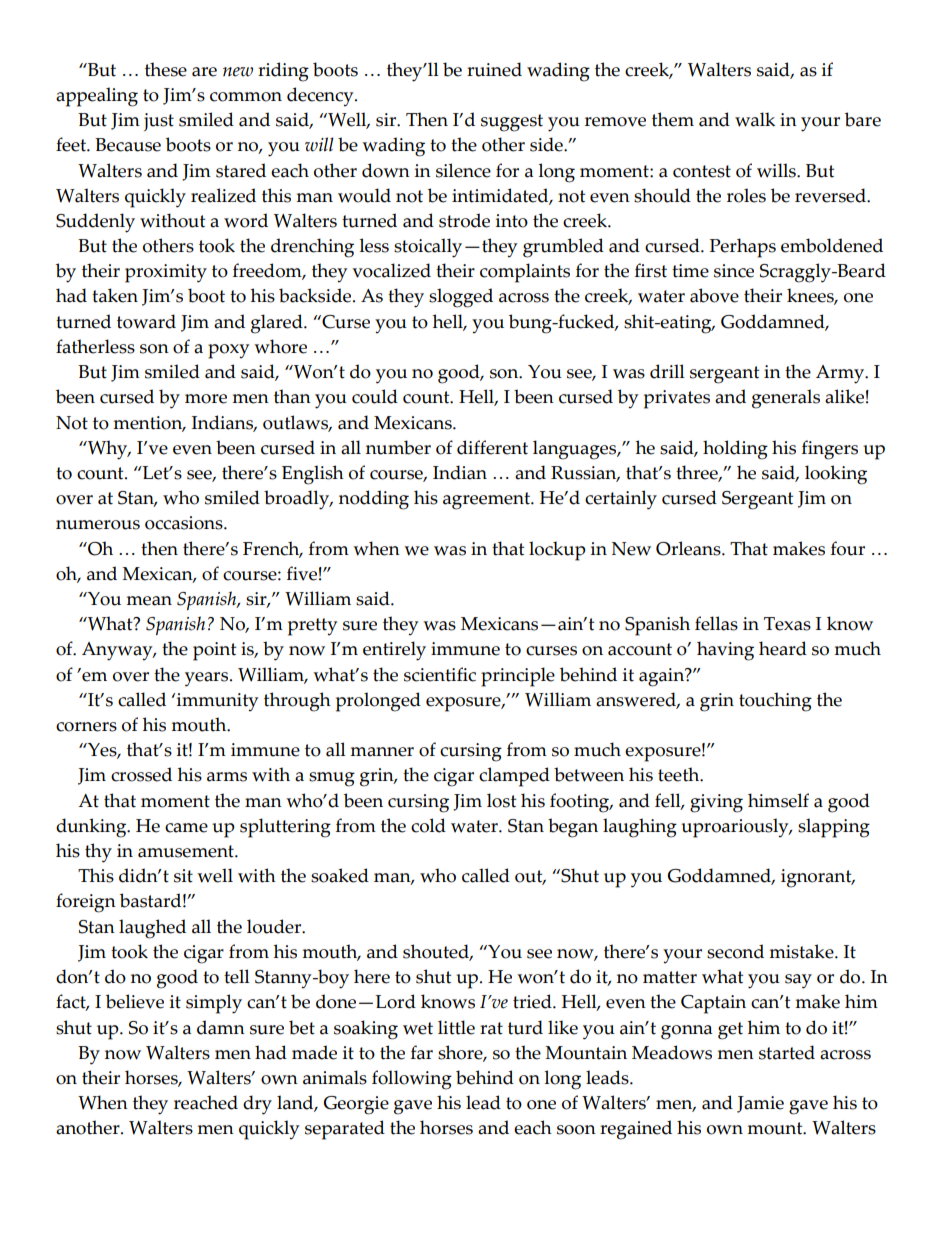  Describe the element at coordinates (412, 1080) in the image. I see `following` at that location.
